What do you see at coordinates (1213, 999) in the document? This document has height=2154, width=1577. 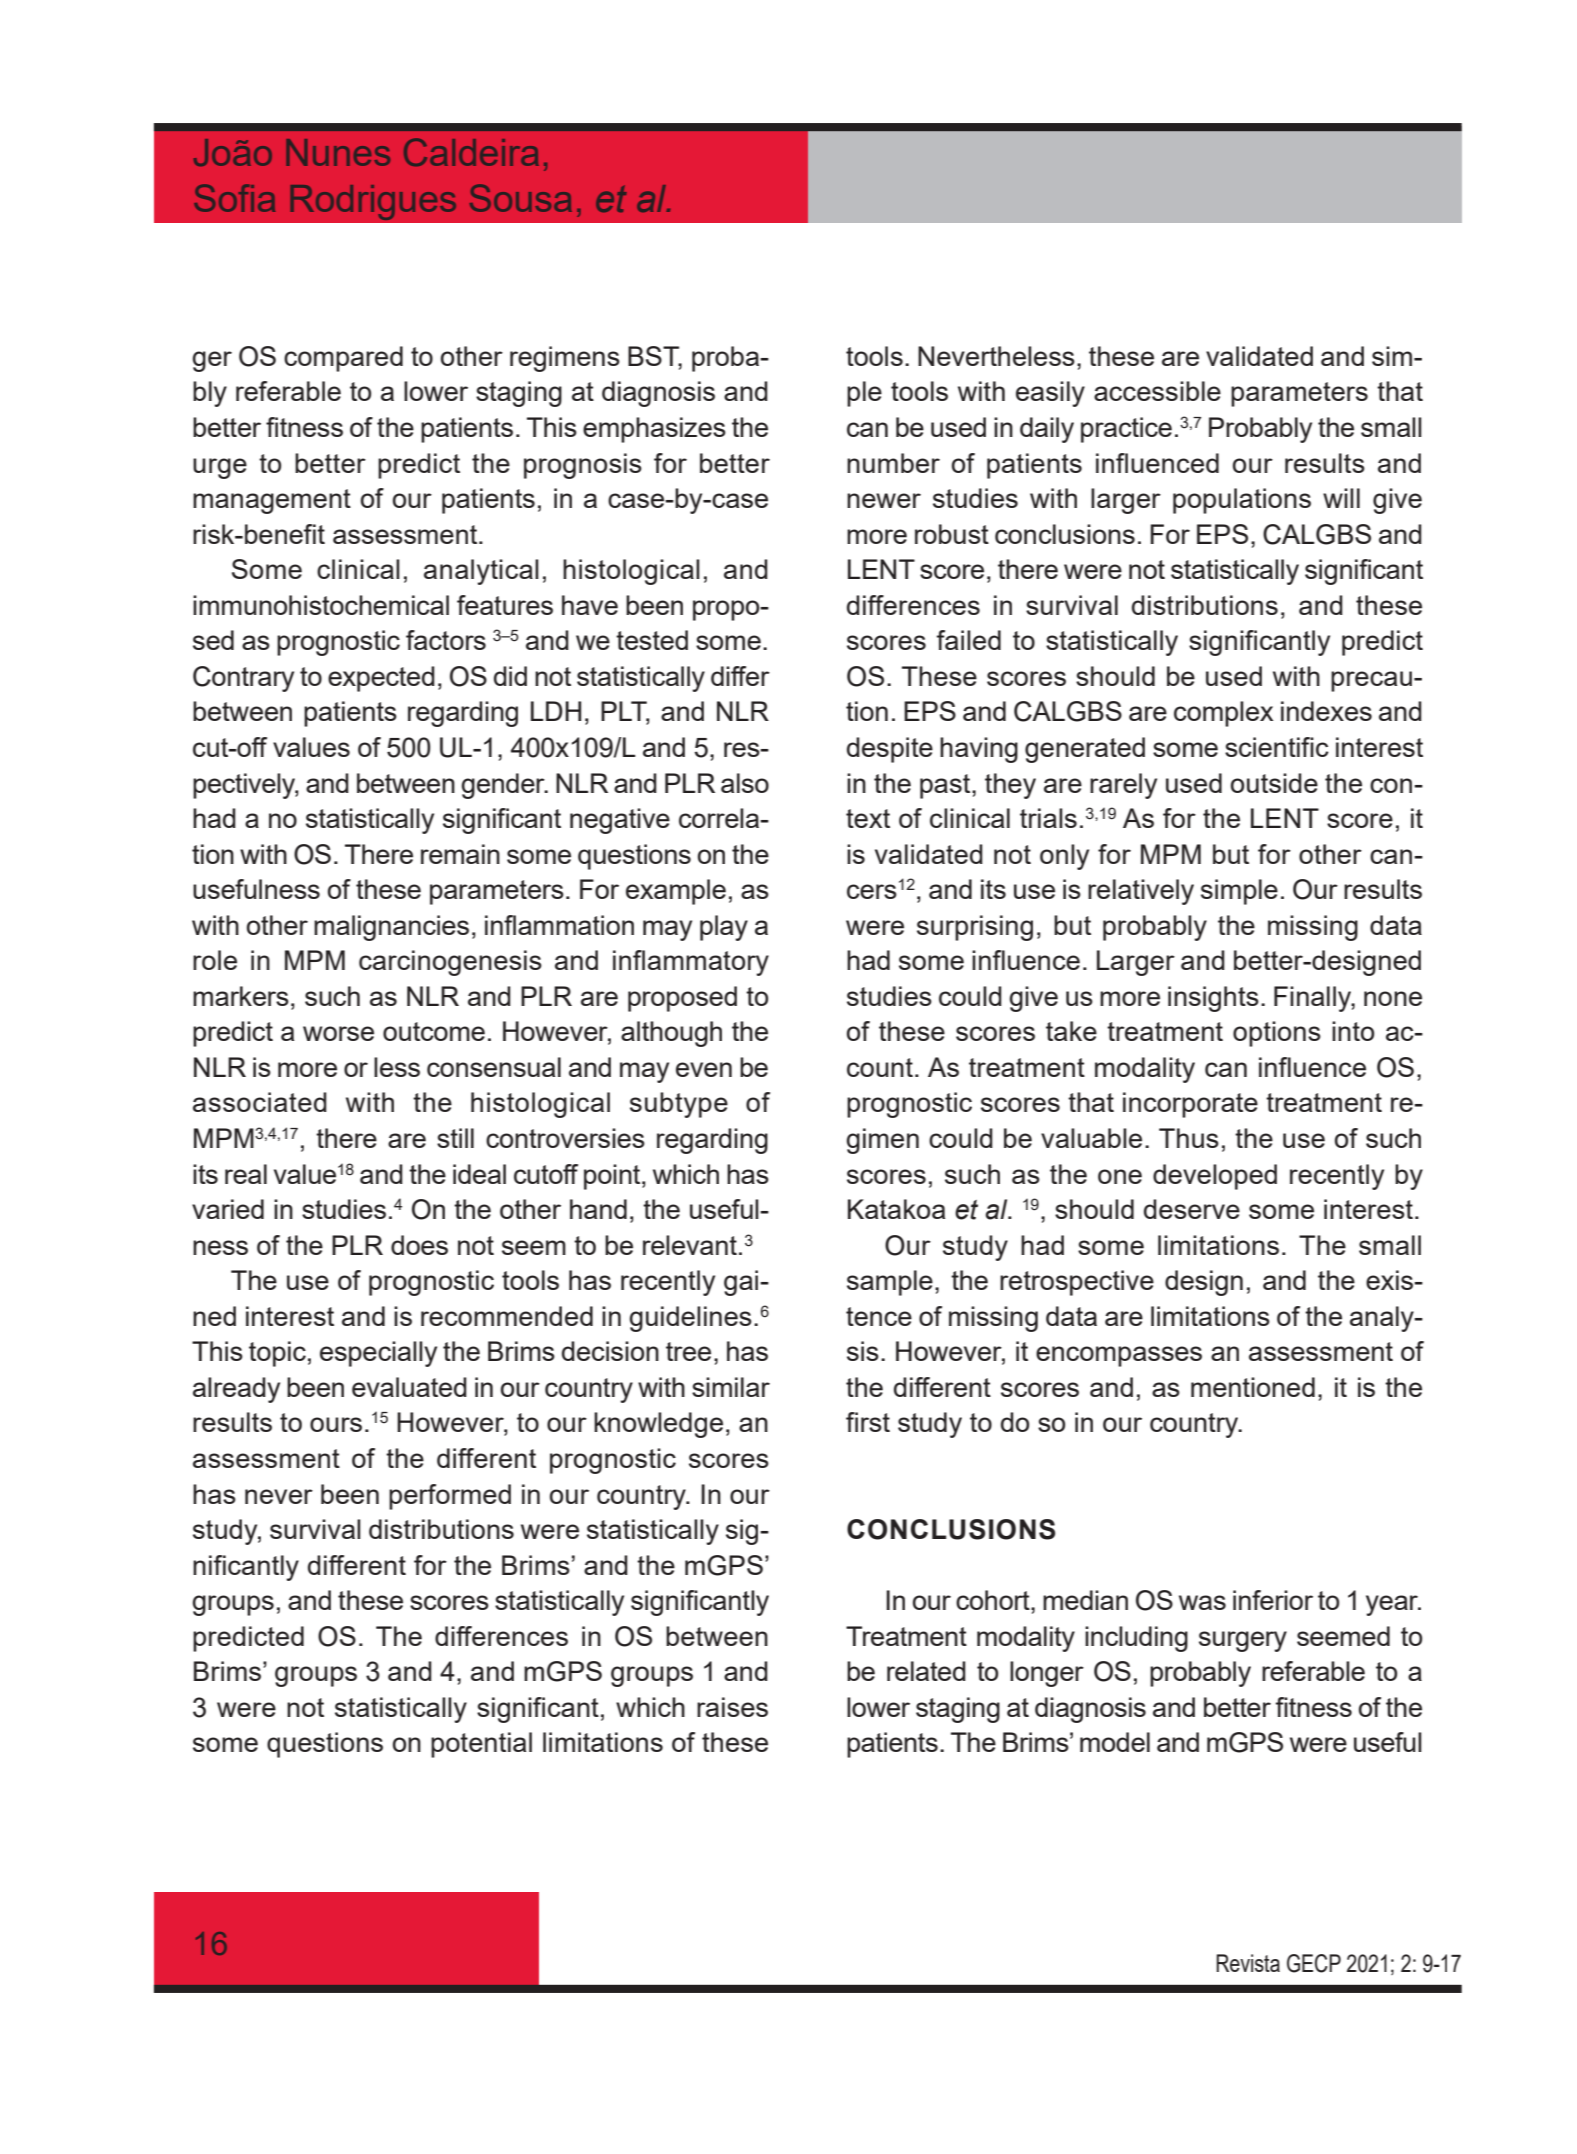 I see `insights` at bounding box center [1213, 999].
